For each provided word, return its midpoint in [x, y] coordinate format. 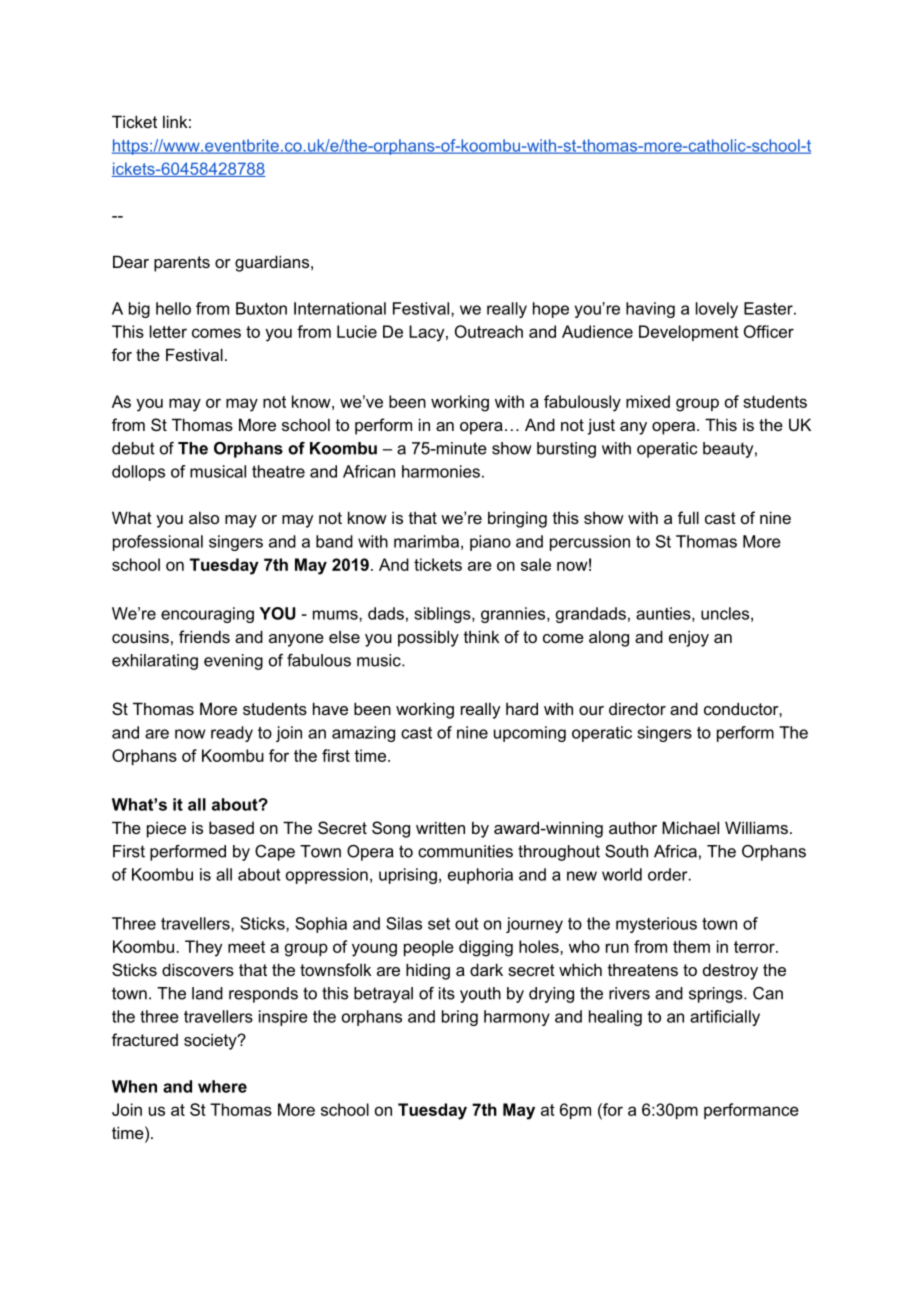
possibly [428, 638]
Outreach [489, 331]
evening [233, 662]
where [222, 1086]
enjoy [689, 639]
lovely [717, 310]
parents [182, 264]
